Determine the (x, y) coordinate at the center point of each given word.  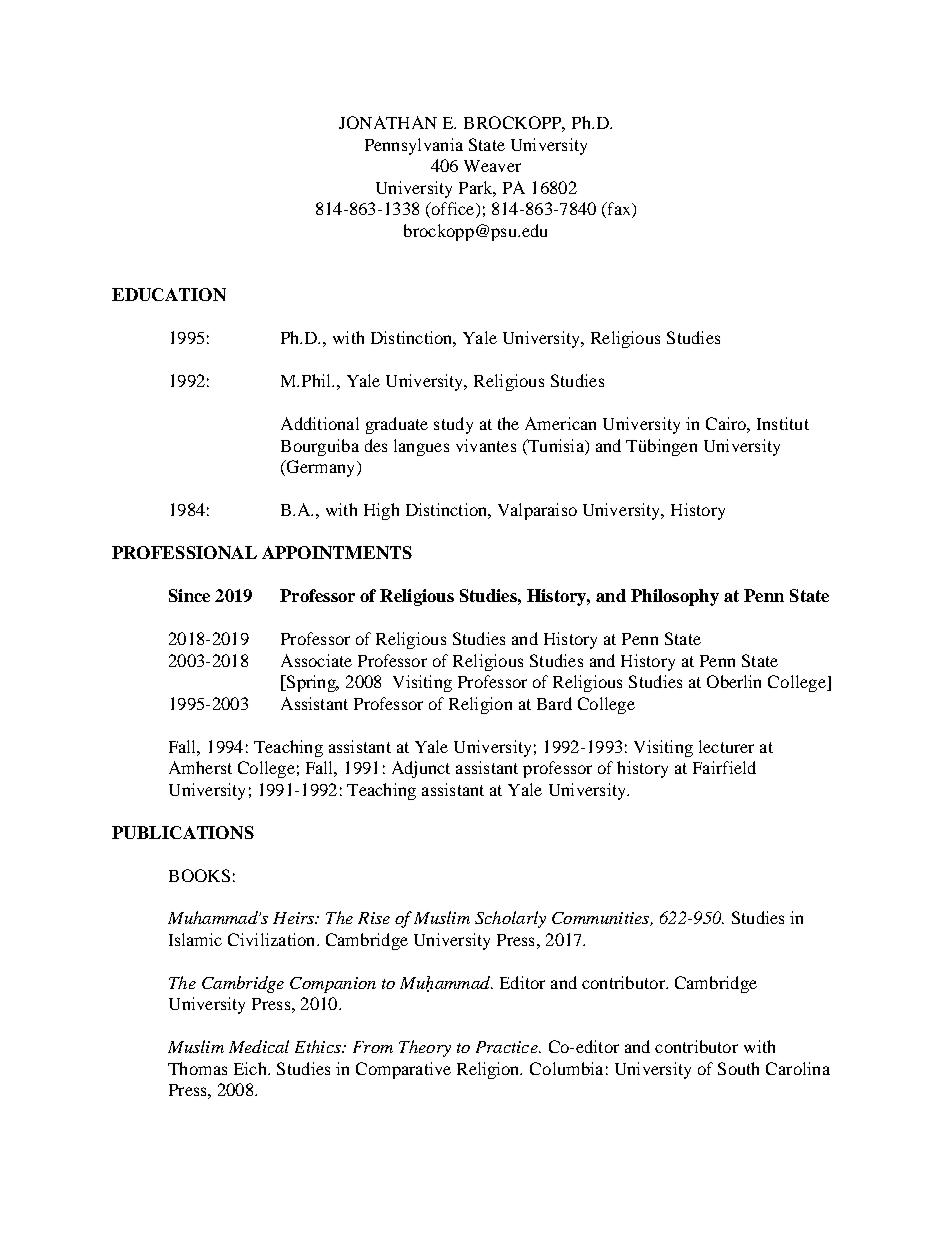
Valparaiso (537, 511)
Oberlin (734, 681)
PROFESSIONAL (184, 552)
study (453, 425)
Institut (783, 423)
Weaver (492, 166)
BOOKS (199, 875)
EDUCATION (169, 294)
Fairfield (724, 767)
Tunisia (556, 445)
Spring (311, 683)
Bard (554, 703)
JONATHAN (388, 122)
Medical (259, 1046)
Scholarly (510, 919)
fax (619, 210)
